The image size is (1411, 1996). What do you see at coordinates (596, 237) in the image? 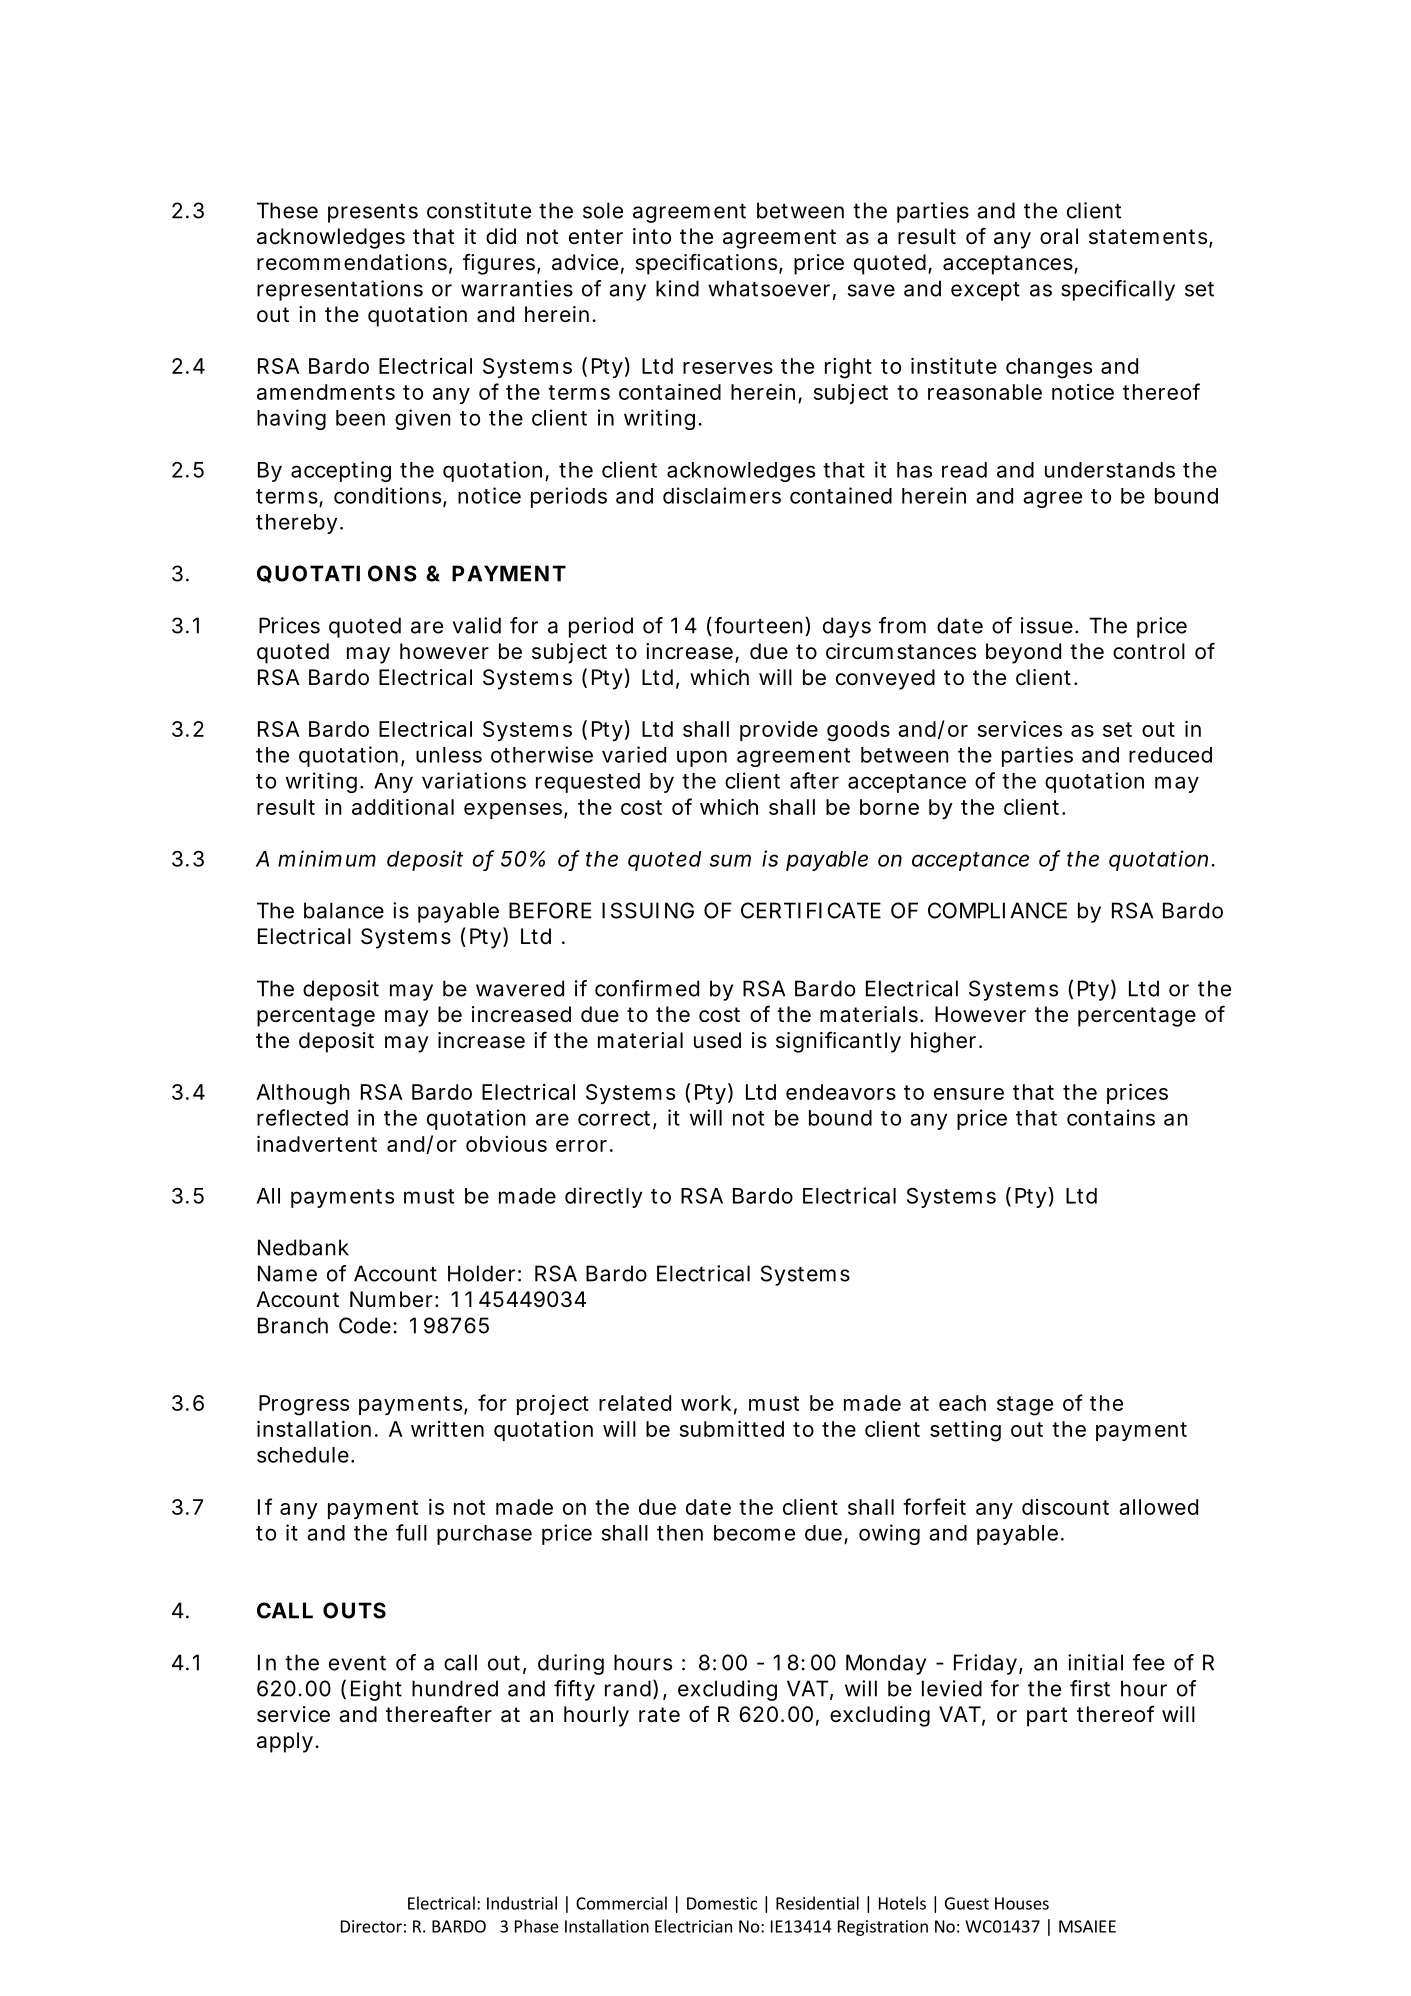
I see `enter` at bounding box center [596, 237].
